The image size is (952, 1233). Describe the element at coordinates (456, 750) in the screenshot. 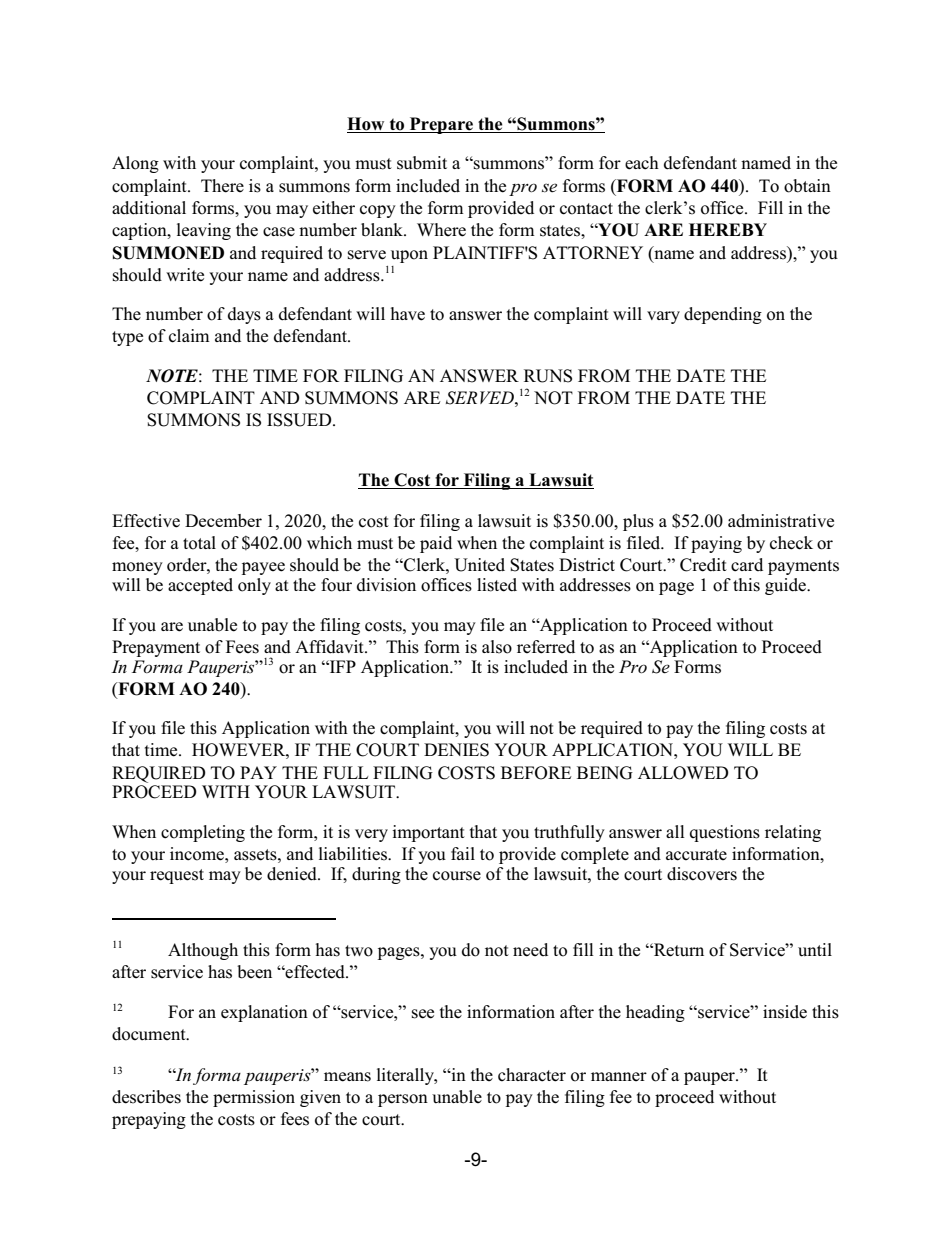

I see `DENIES` at that location.
